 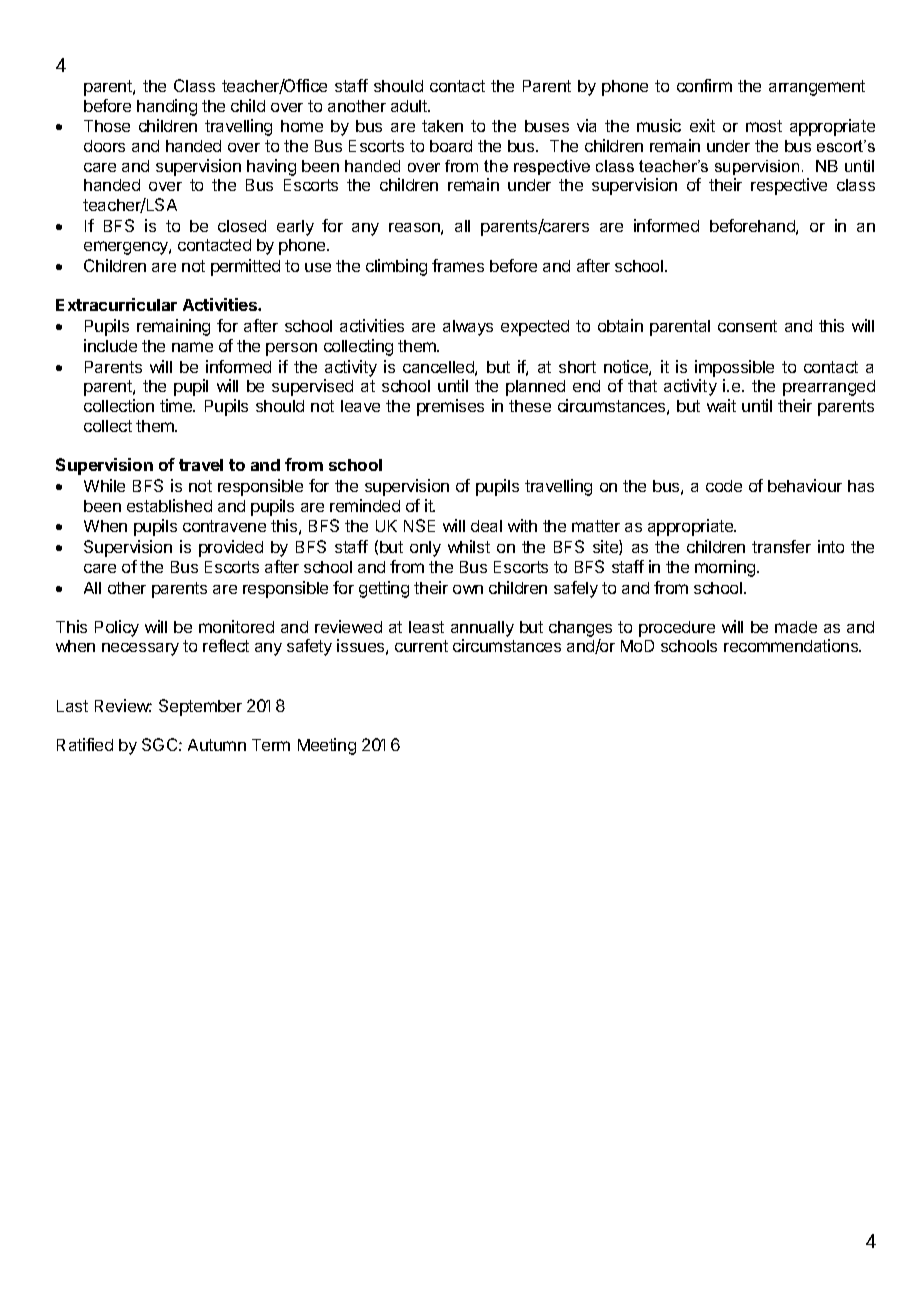 What do you see at coordinates (764, 126) in the screenshot?
I see `most` at bounding box center [764, 126].
